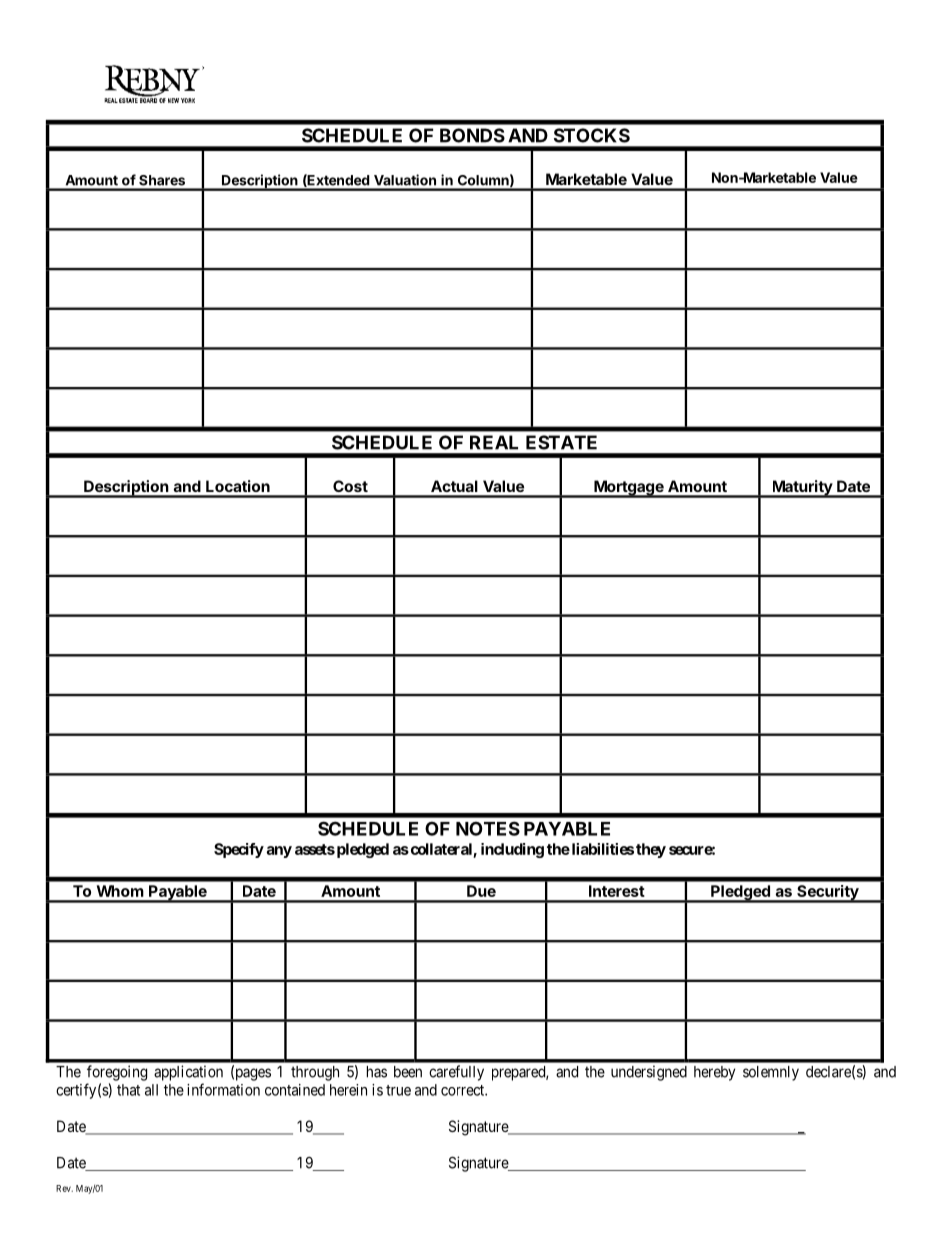 The width and height of the image is (952, 1233). Describe the element at coordinates (223, 1089) in the image. I see `information` at that location.
